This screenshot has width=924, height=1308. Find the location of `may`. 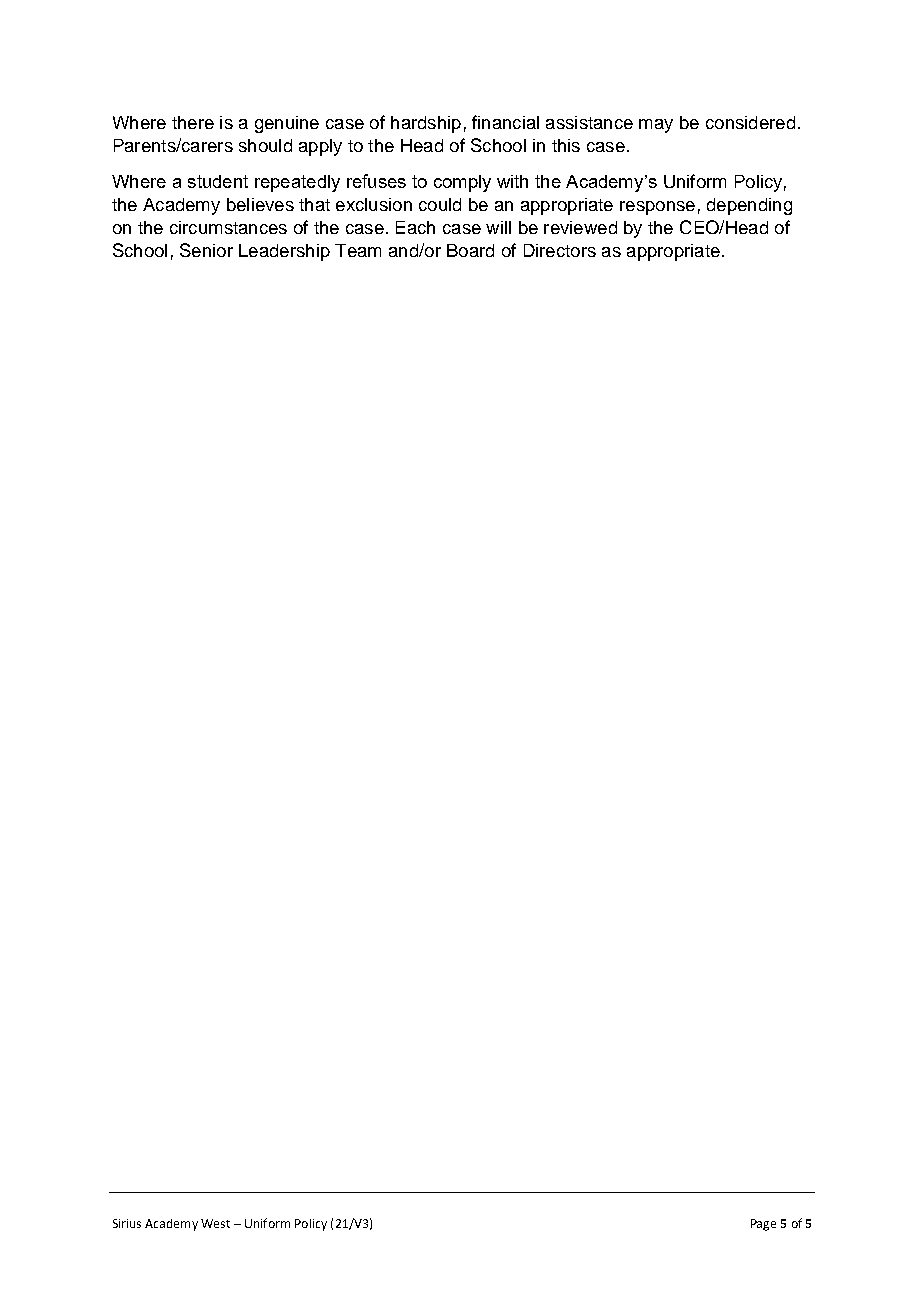

may is located at coordinates (656, 126).
